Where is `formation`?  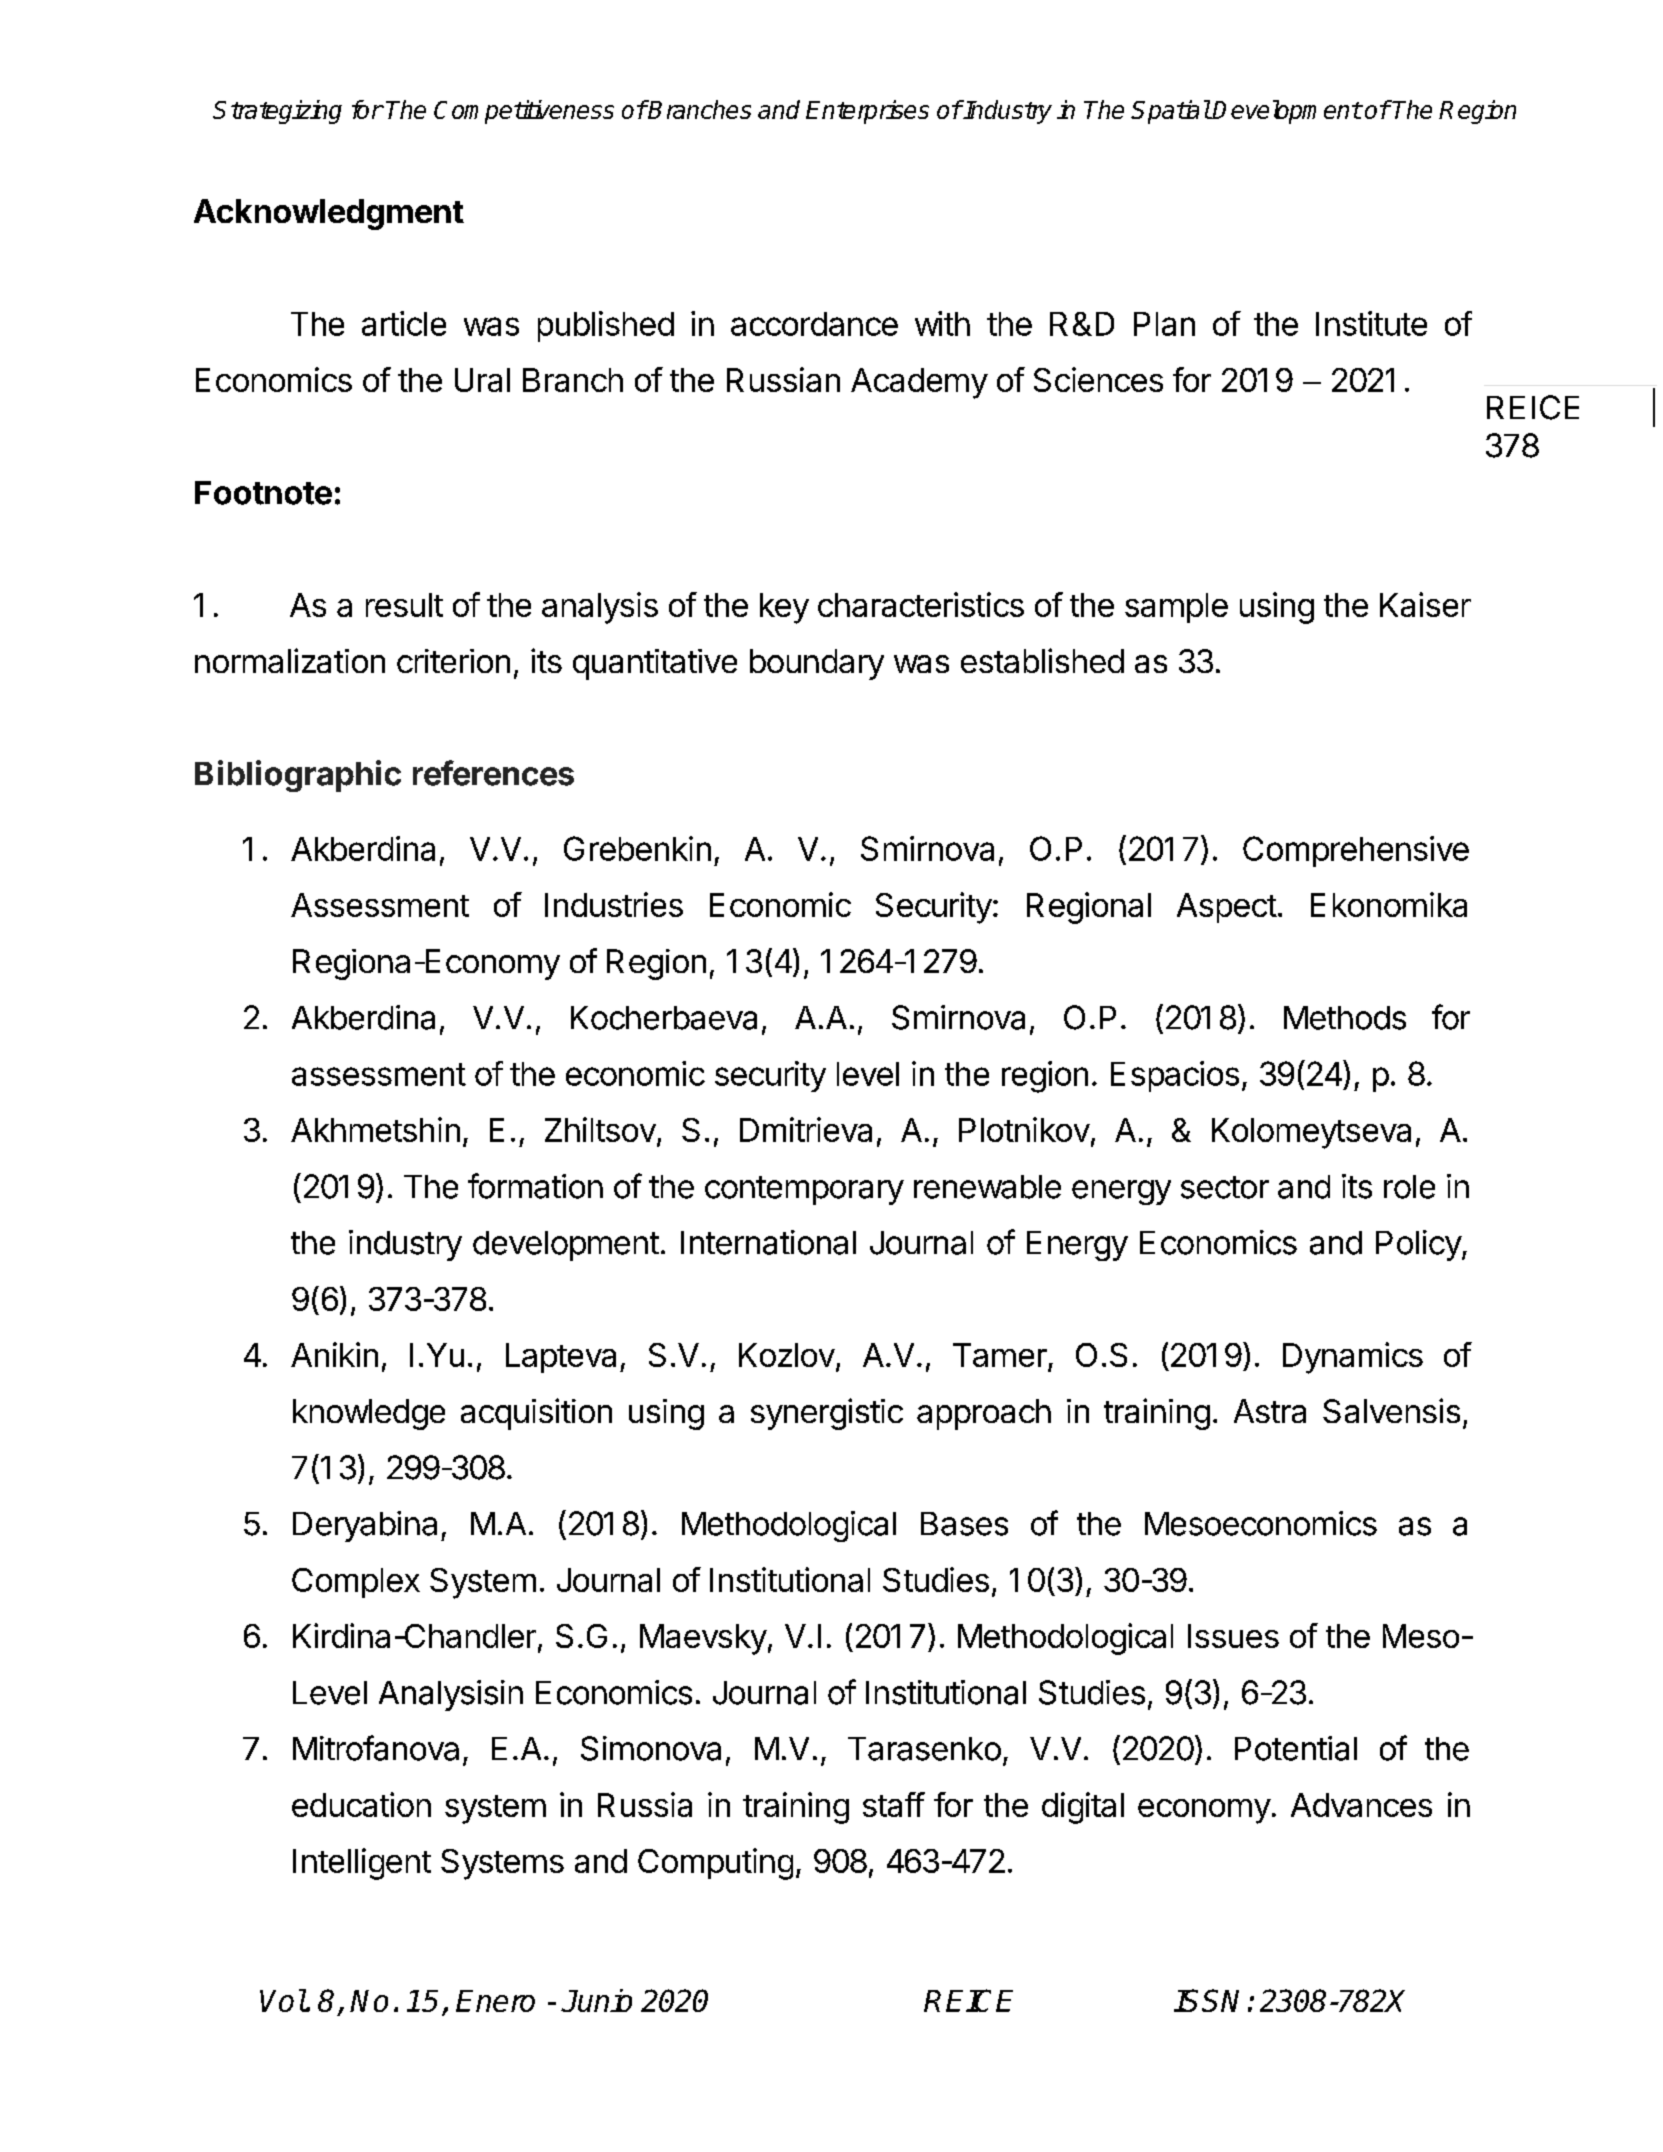 formation is located at coordinates (535, 1186).
